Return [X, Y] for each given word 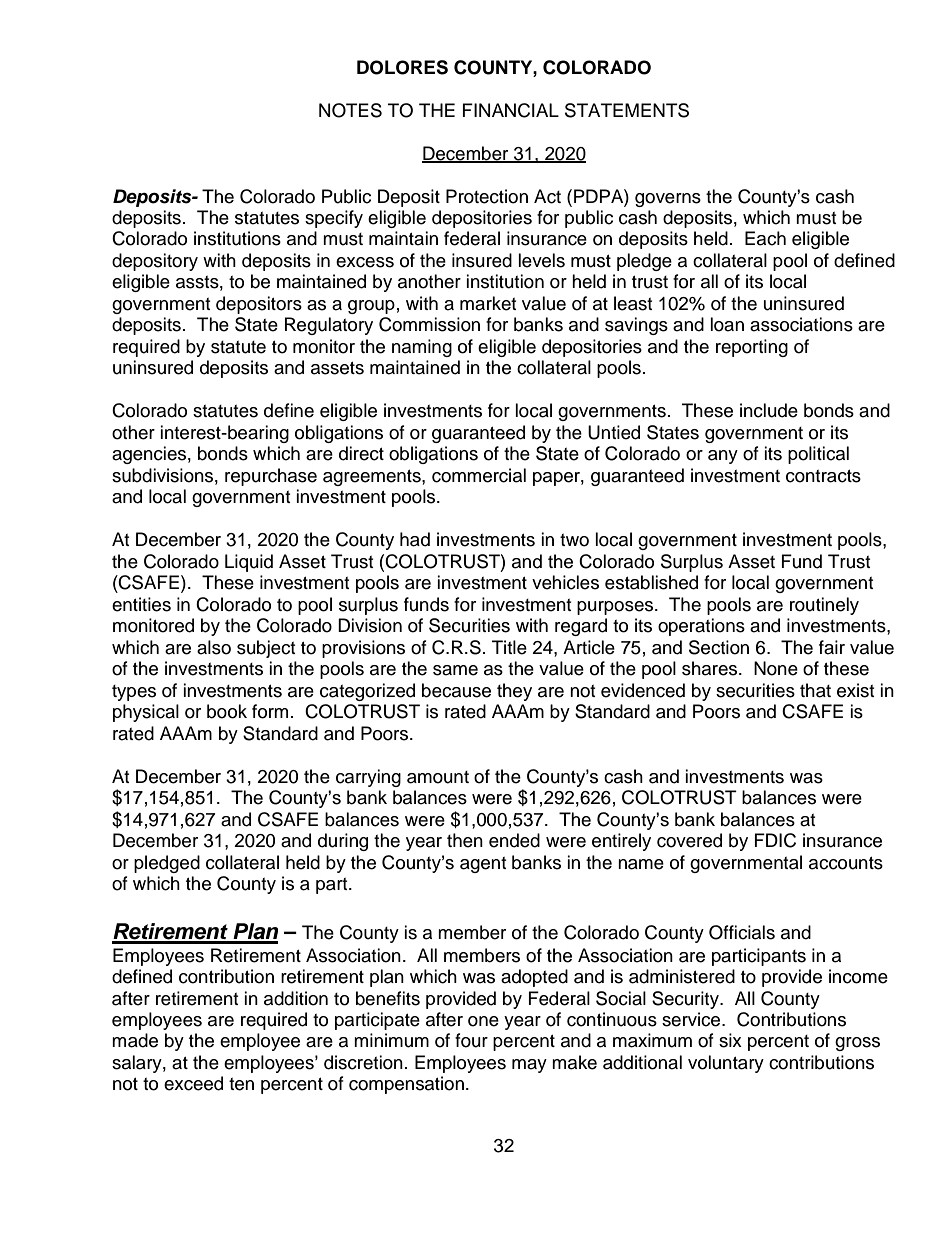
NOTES [350, 110]
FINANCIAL [511, 110]
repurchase [271, 477]
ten [241, 1084]
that [815, 690]
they [514, 692]
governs [668, 200]
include [769, 410]
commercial [479, 475]
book [227, 711]
